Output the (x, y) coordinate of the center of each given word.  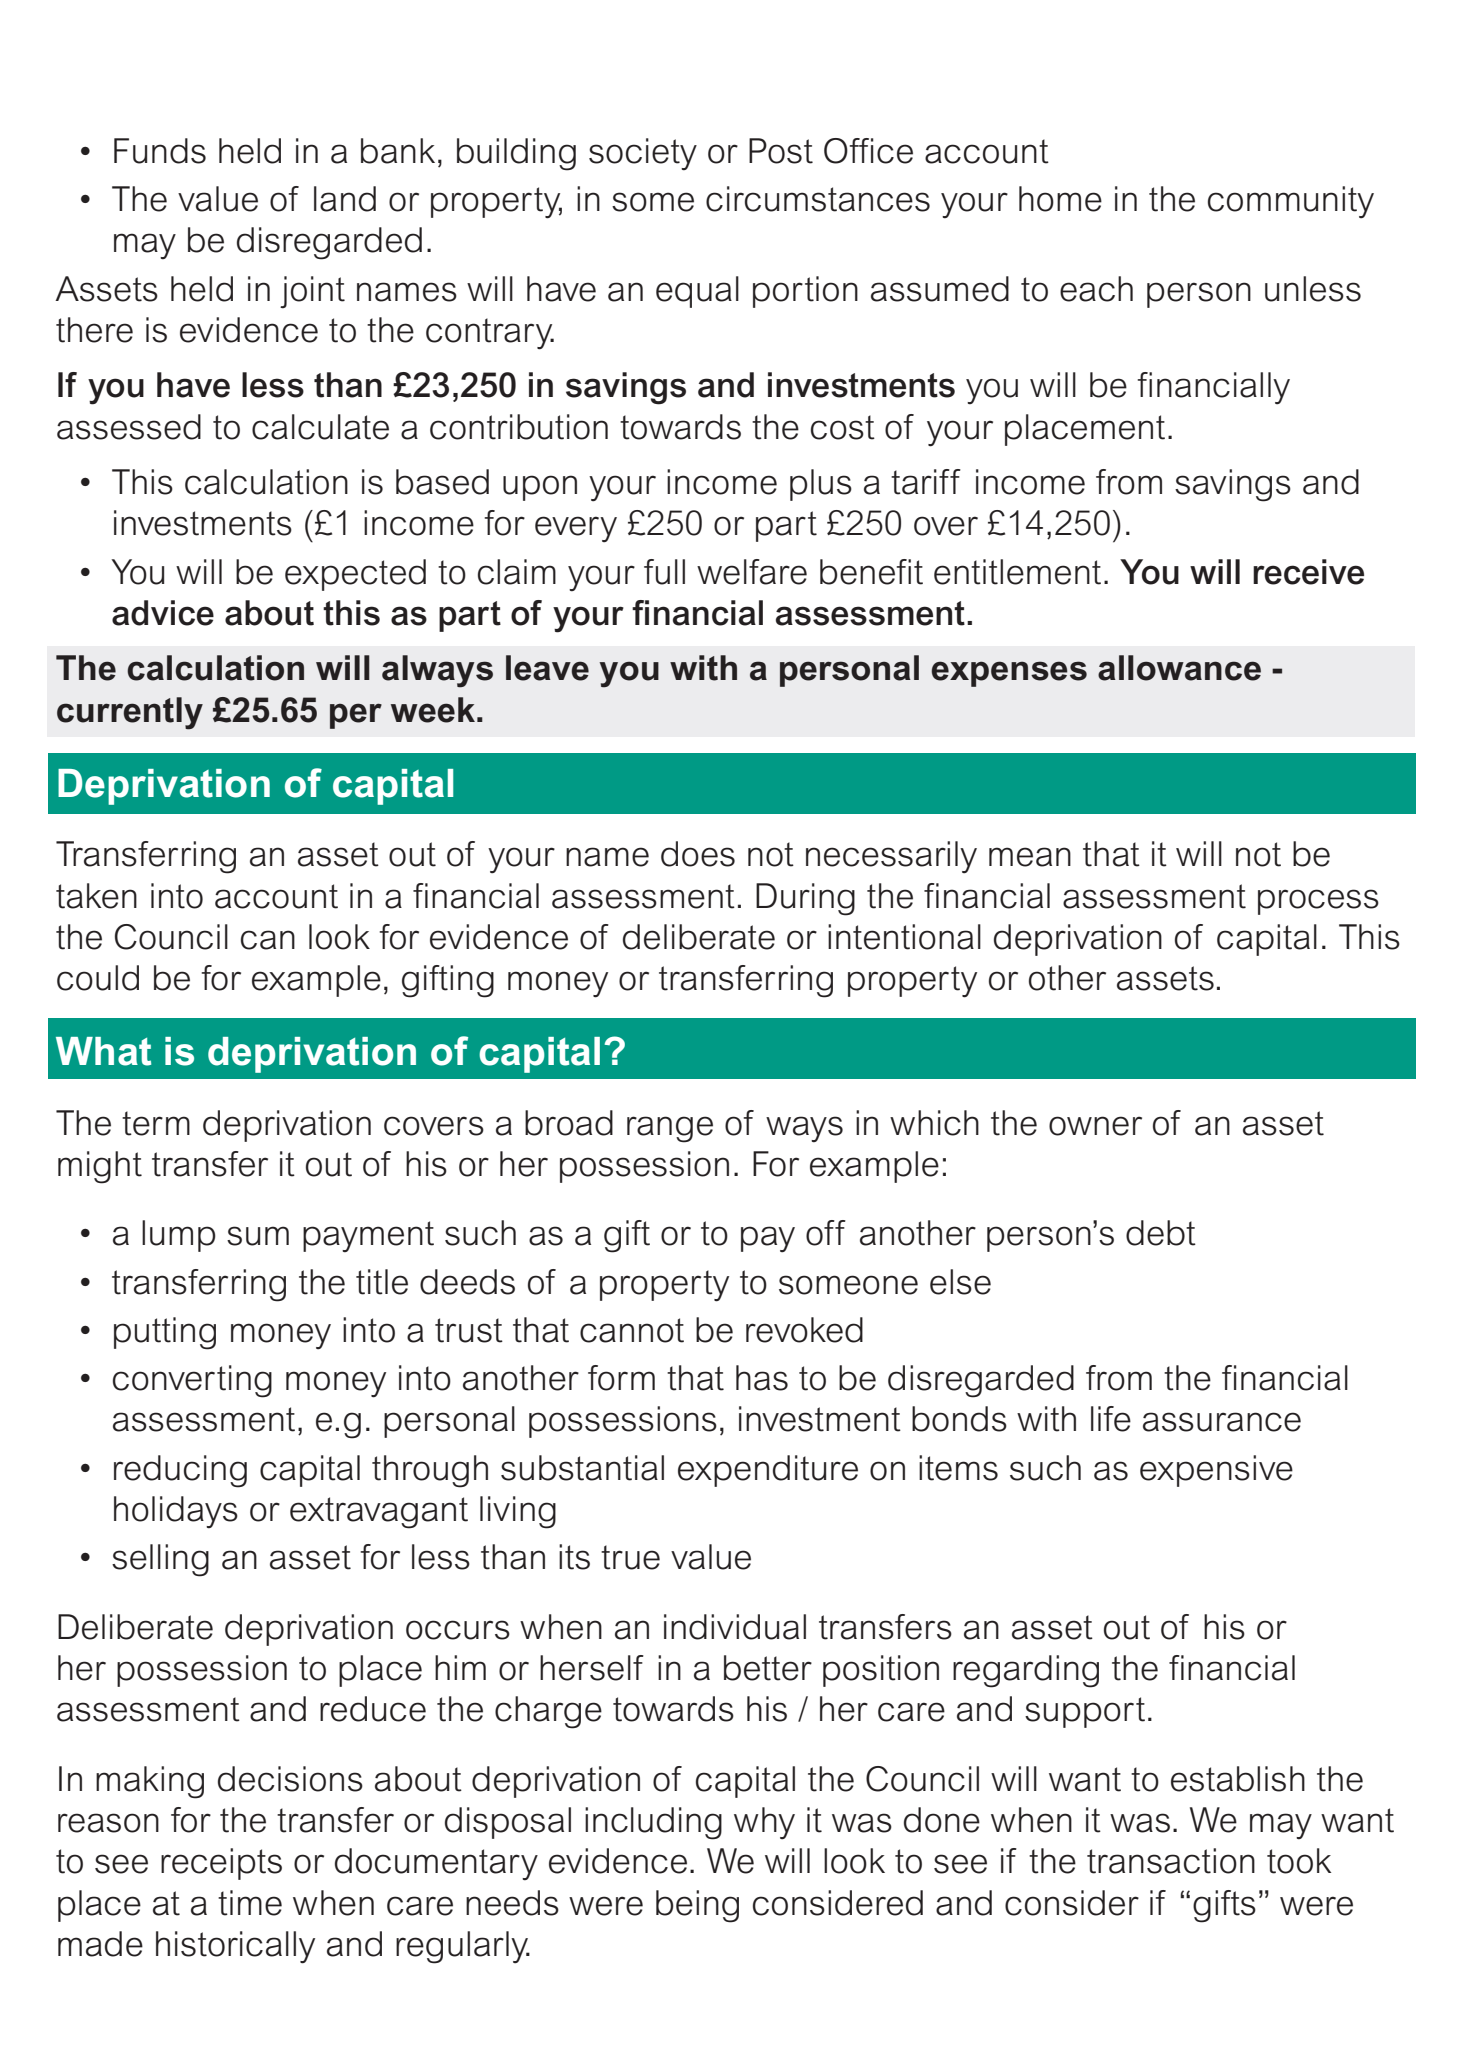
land (345, 199)
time (250, 1903)
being (697, 1906)
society (643, 154)
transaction (1171, 1861)
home (1060, 199)
